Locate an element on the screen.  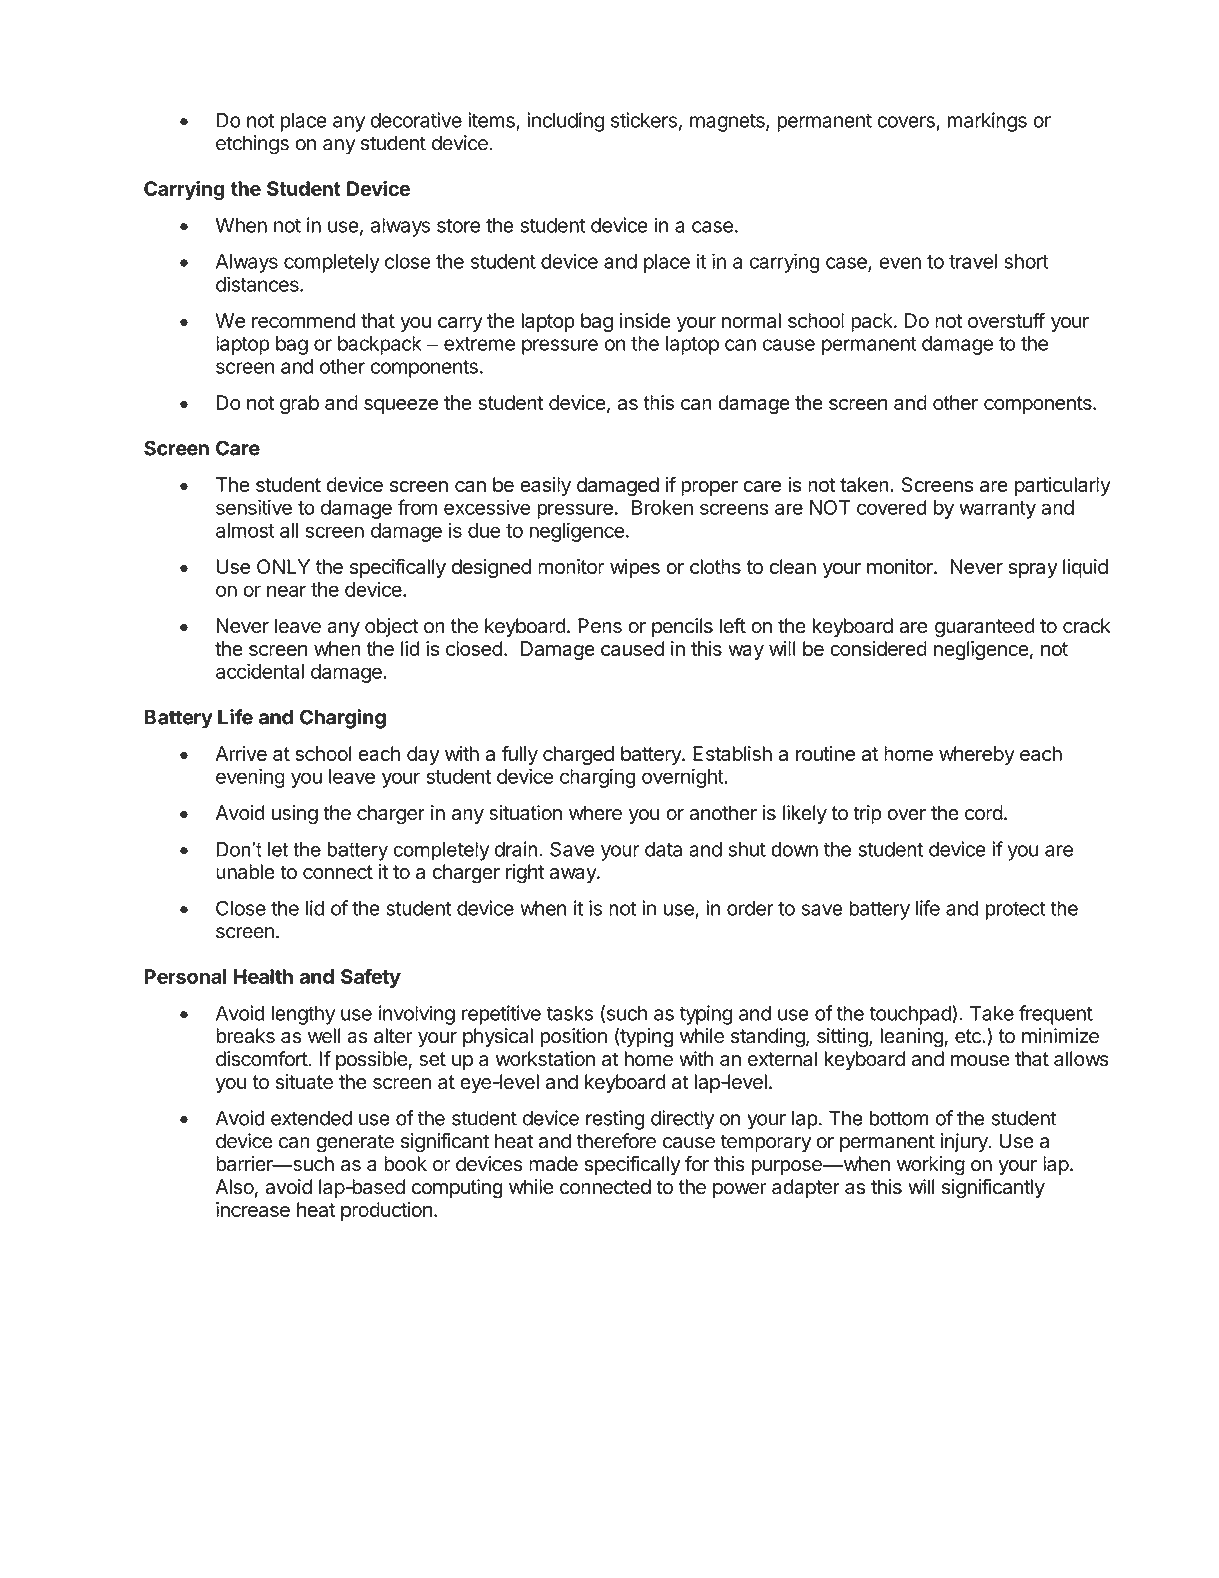
accidental is located at coordinates (260, 671).
